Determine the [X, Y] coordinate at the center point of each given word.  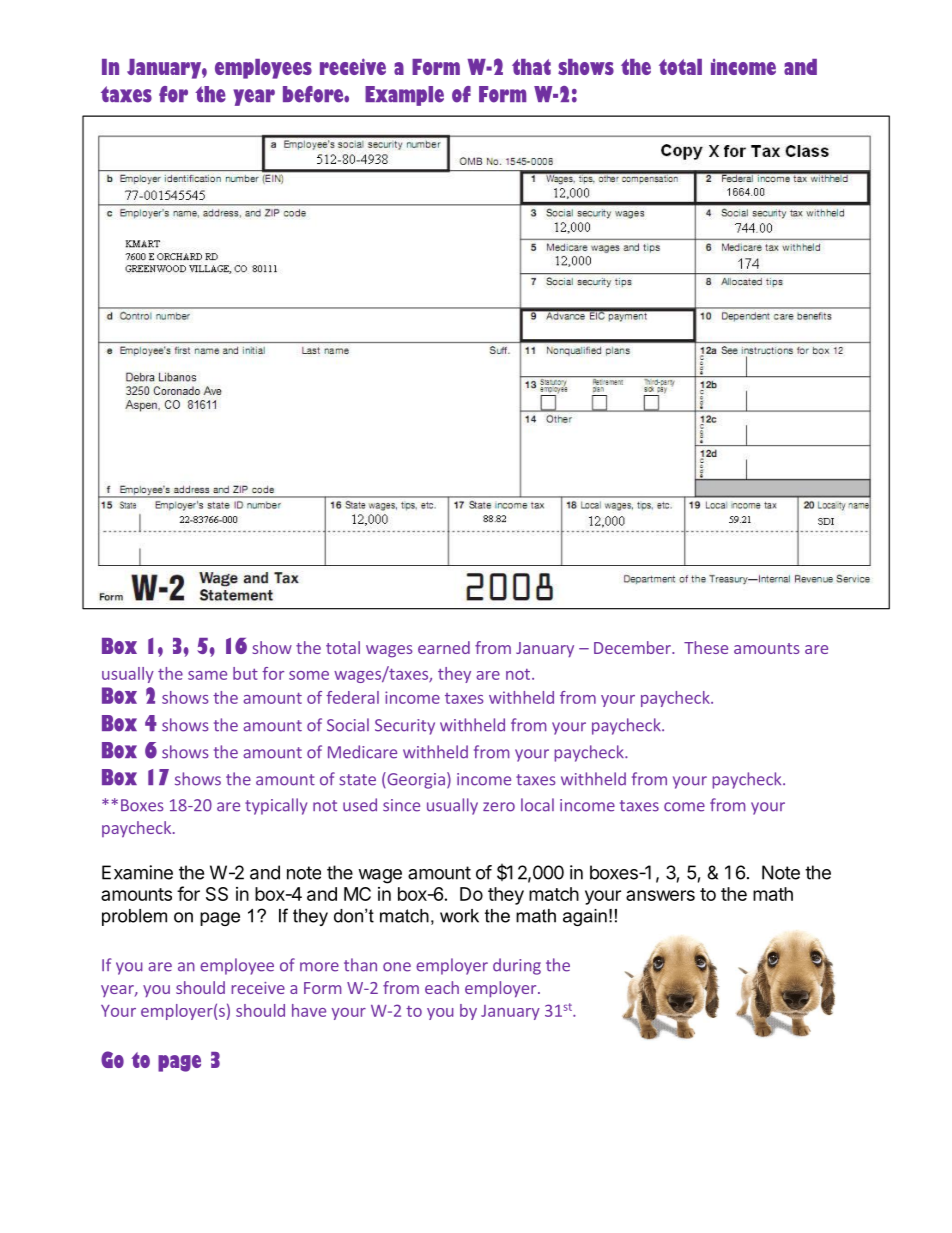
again [585, 917]
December [633, 647]
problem [134, 917]
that [531, 67]
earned [444, 647]
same [207, 675]
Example [404, 96]
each [442, 987]
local [537, 805]
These [706, 647]
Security [405, 727]
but [245, 673]
